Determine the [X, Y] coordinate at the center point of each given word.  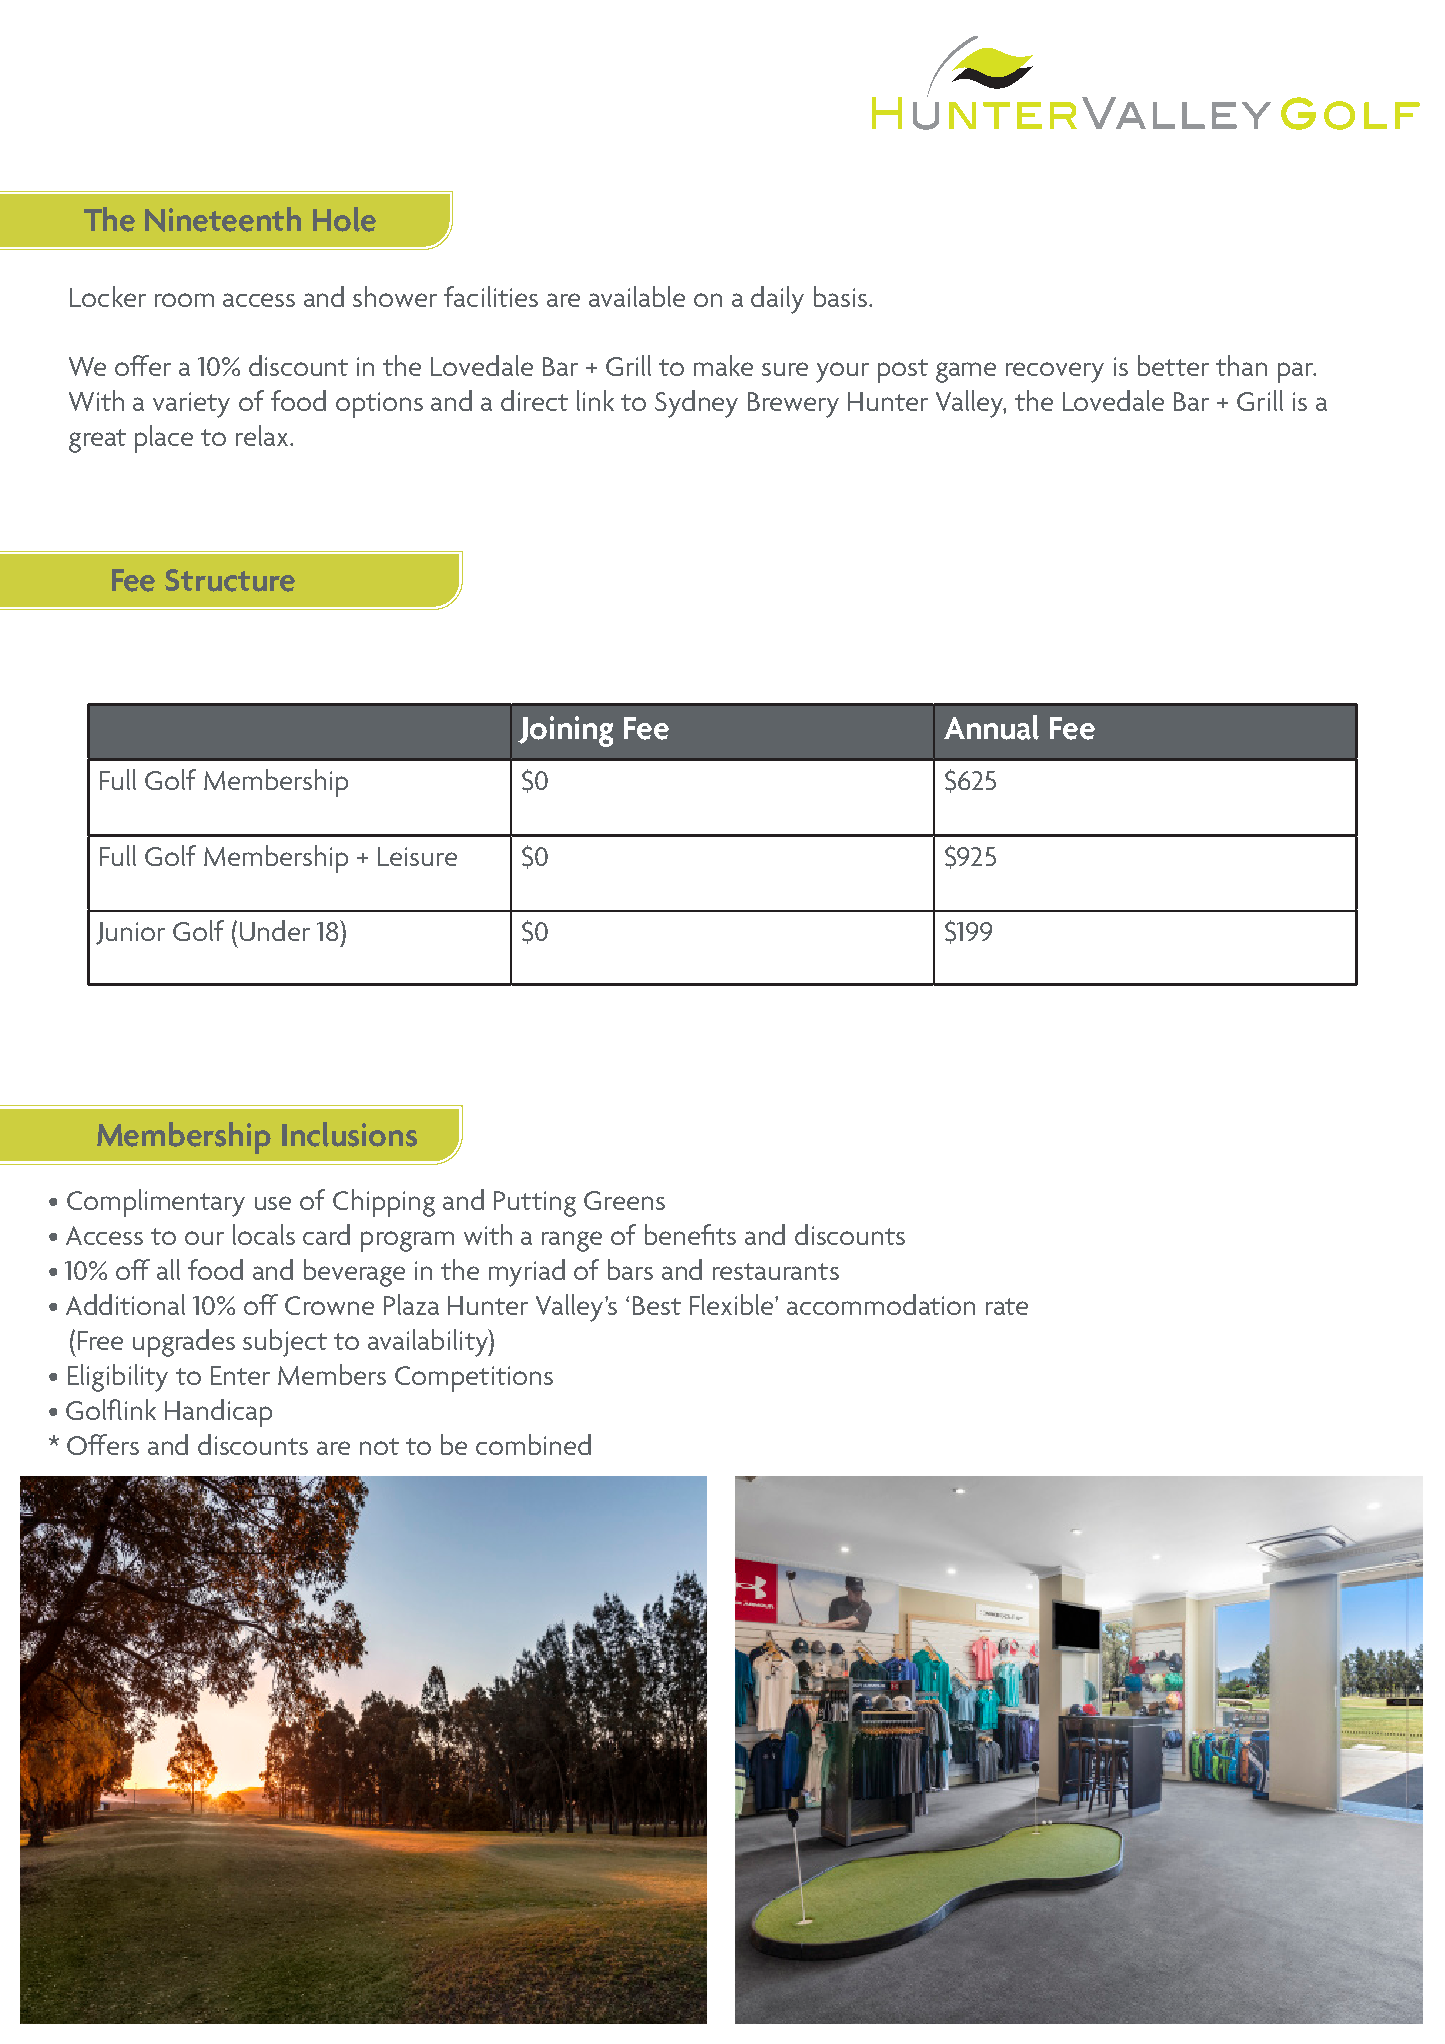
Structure [230, 580]
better [1173, 365]
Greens [624, 1200]
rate [1007, 1306]
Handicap [218, 1413]
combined [533, 1444]
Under [275, 930]
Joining [565, 731]
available [637, 296]
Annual [991, 727]
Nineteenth [223, 219]
